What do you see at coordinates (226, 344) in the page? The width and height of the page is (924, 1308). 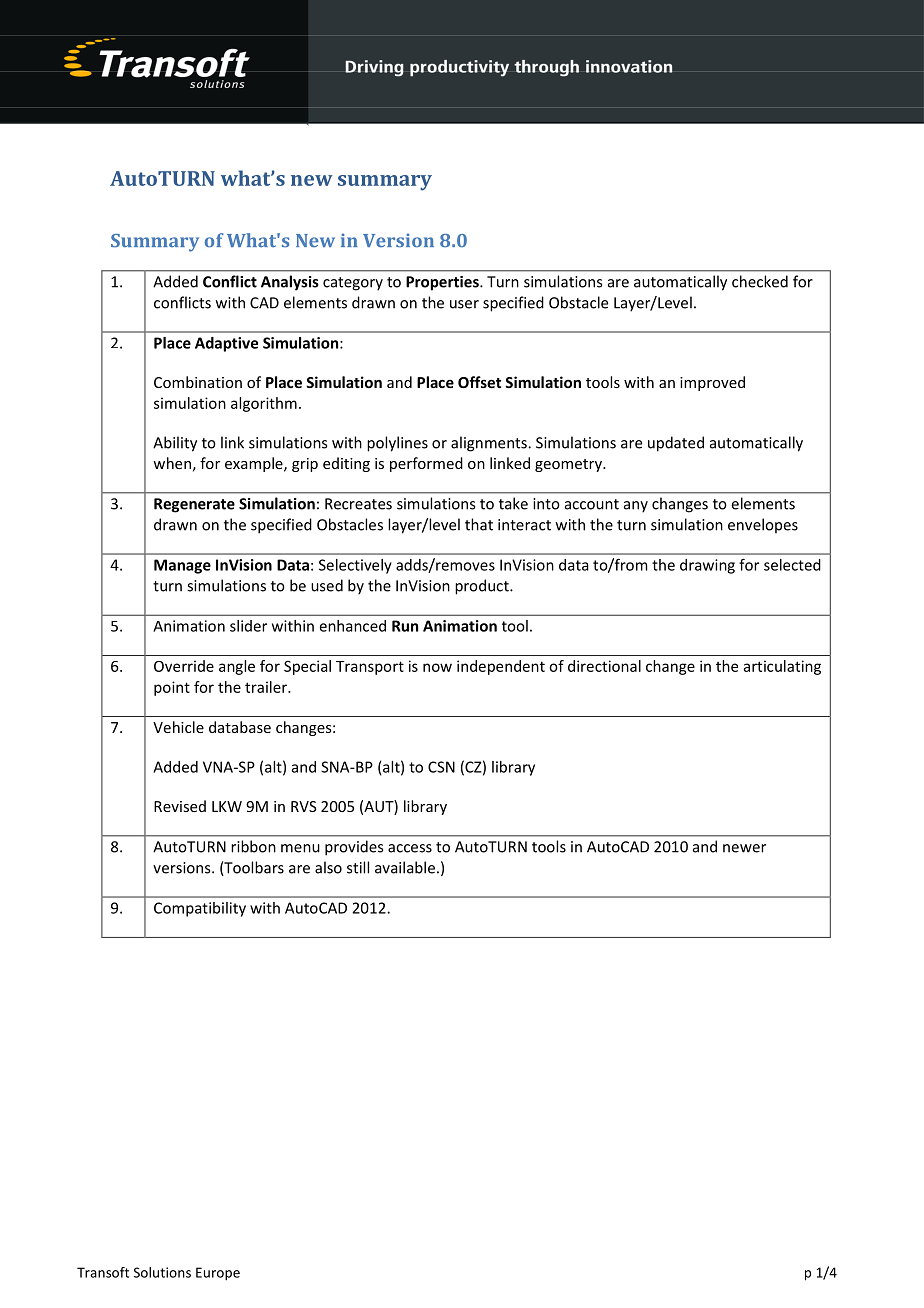 I see `Adaptive` at bounding box center [226, 344].
